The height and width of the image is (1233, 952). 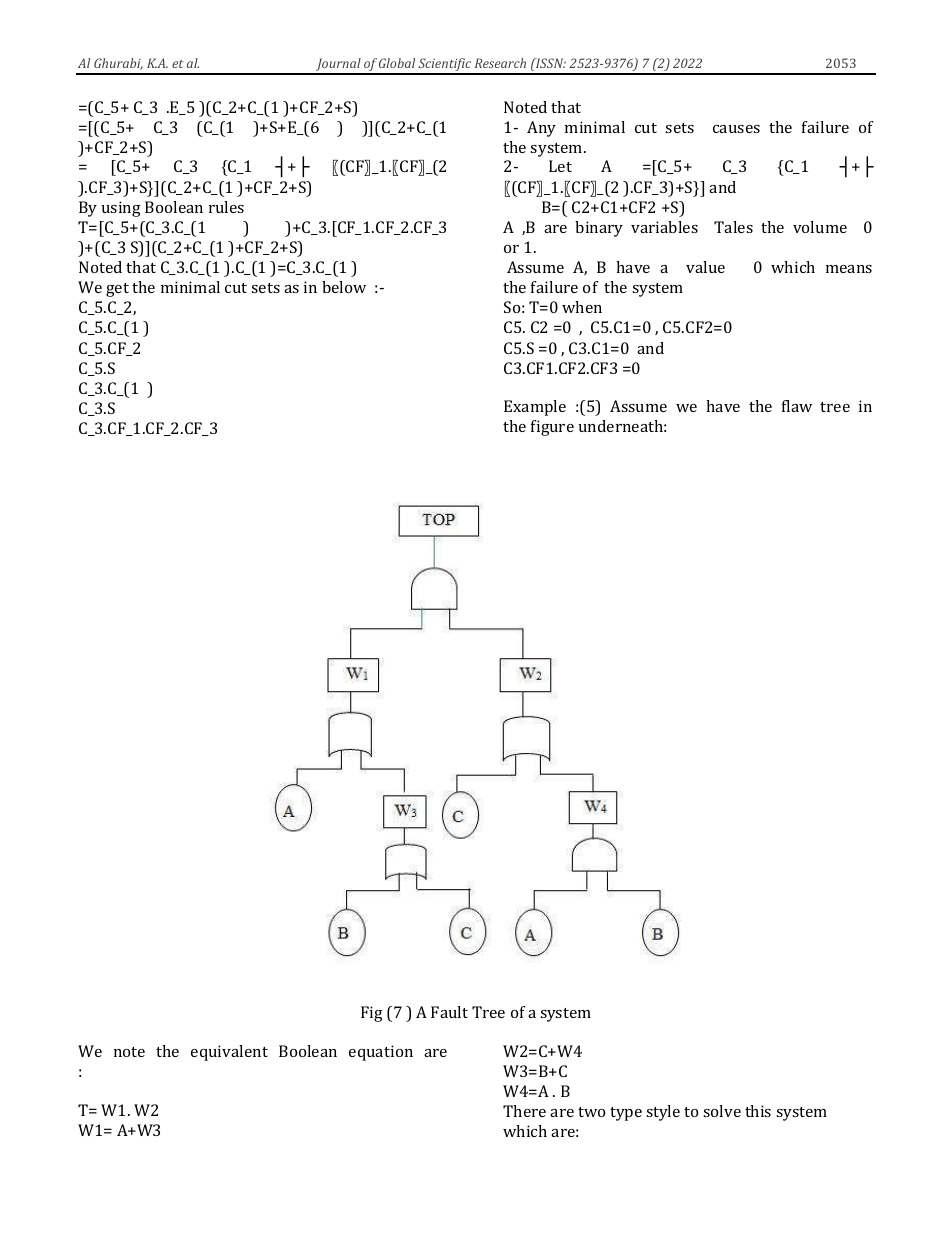 I want to click on causes, so click(x=736, y=129).
